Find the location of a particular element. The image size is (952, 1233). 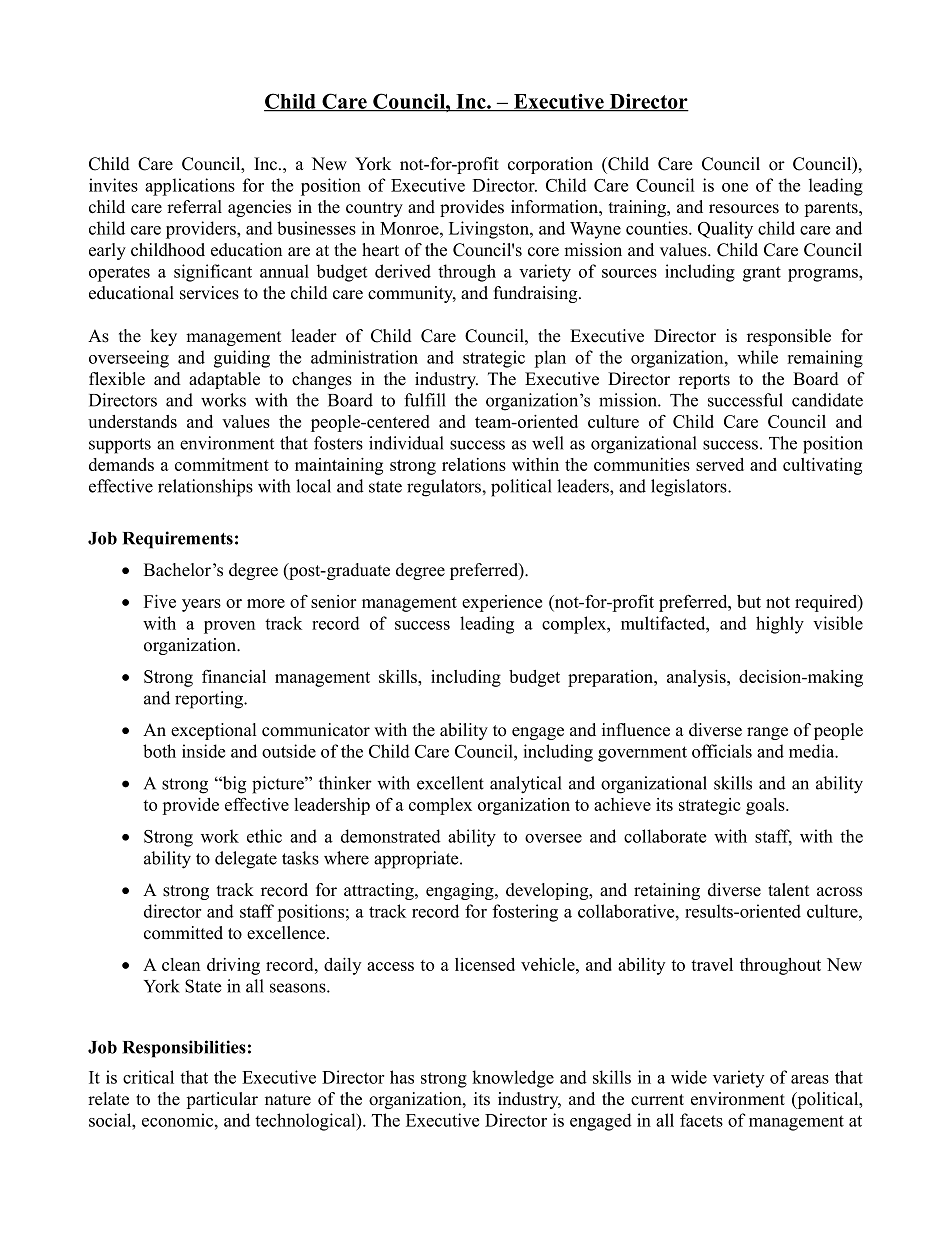

particular is located at coordinates (222, 1100).
